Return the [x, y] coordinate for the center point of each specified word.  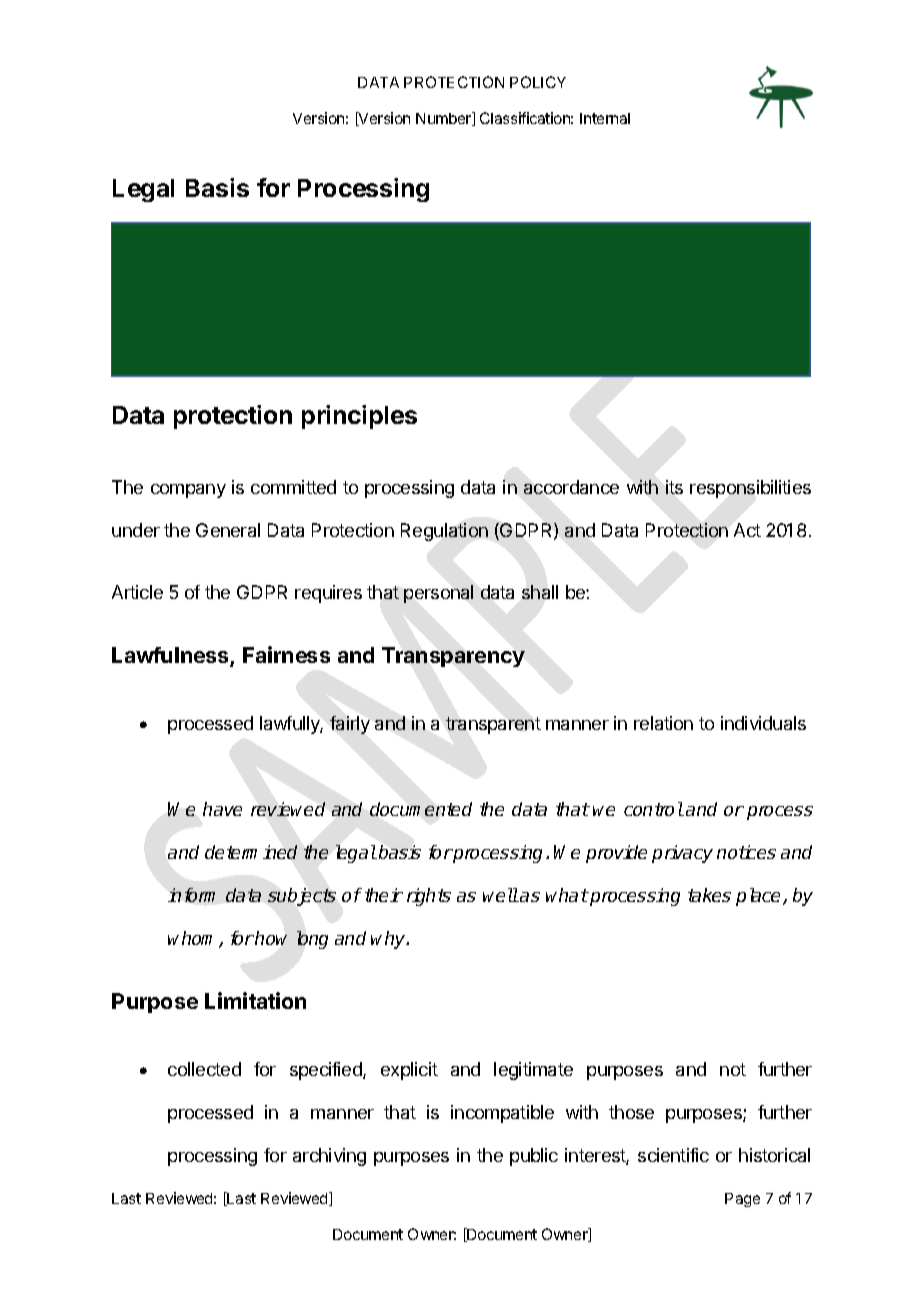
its [674, 487]
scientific [673, 1155]
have [222, 809]
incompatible [502, 1114]
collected [204, 1069]
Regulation [444, 532]
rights [429, 897]
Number [445, 119]
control [653, 809]
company [188, 491]
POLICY [538, 82]
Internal [605, 118]
